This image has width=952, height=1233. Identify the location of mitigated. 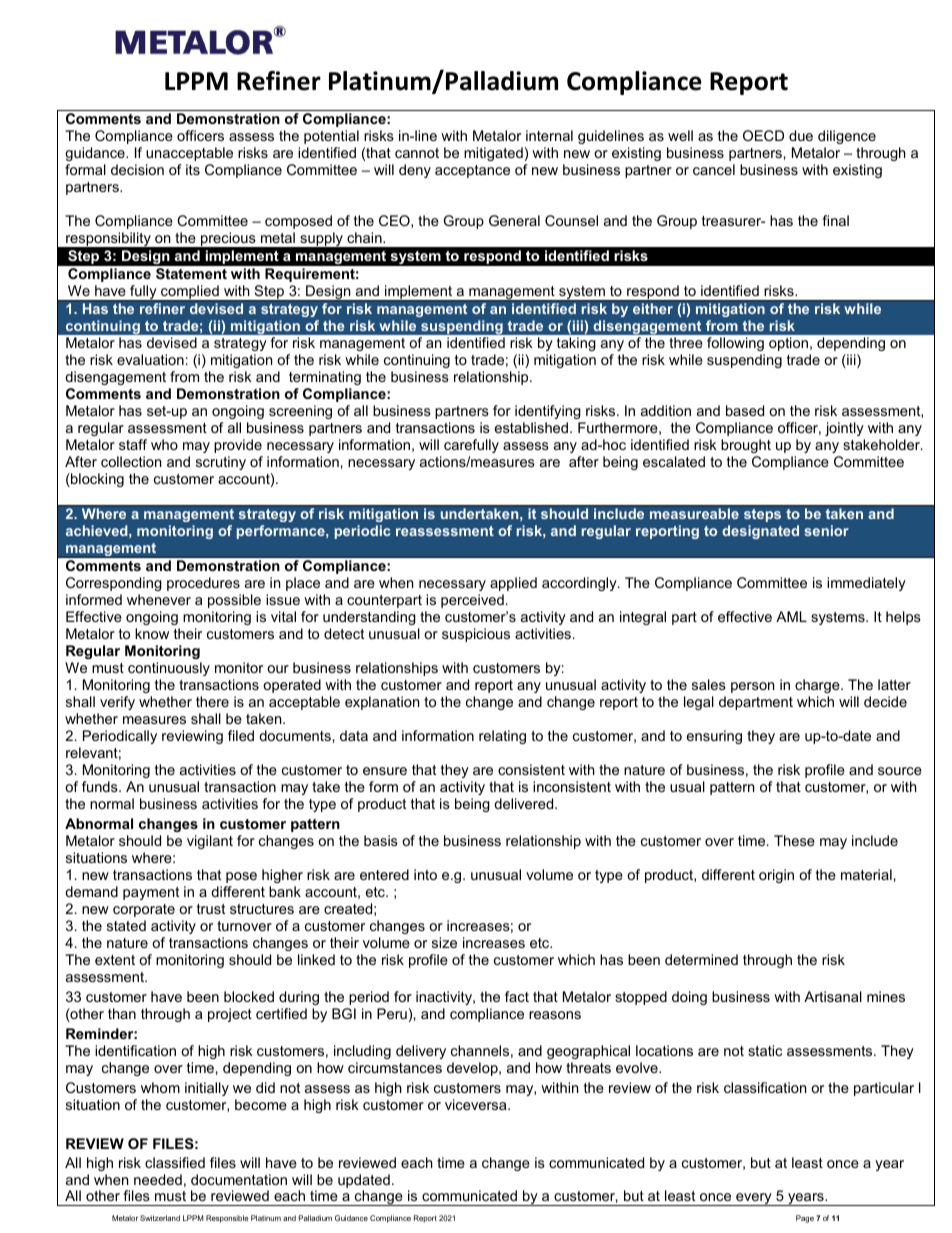
(493, 154).
